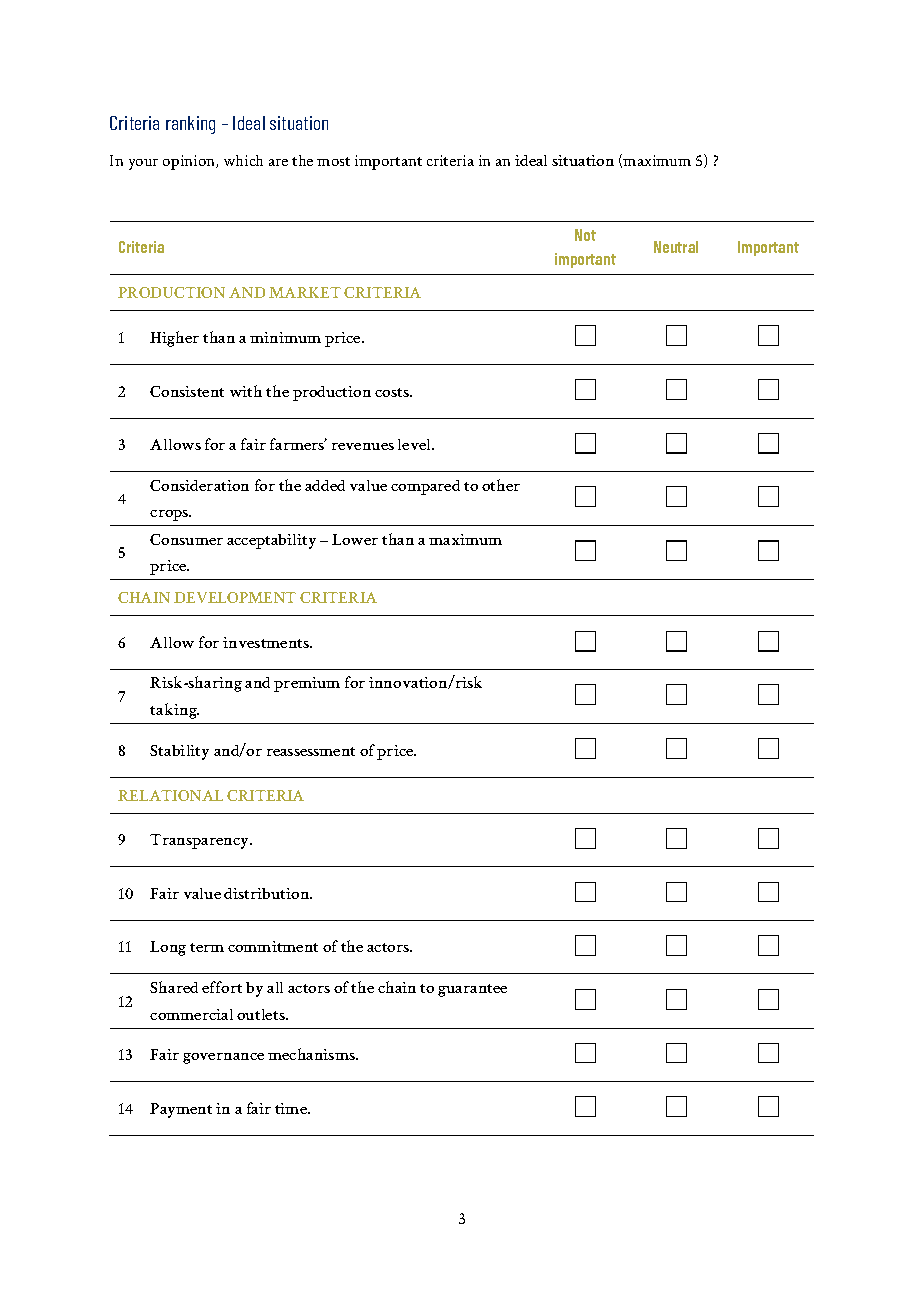 This screenshot has height=1308, width=924. Describe the element at coordinates (235, 597) in the screenshot. I see `DEVELOPMENT` at that location.
